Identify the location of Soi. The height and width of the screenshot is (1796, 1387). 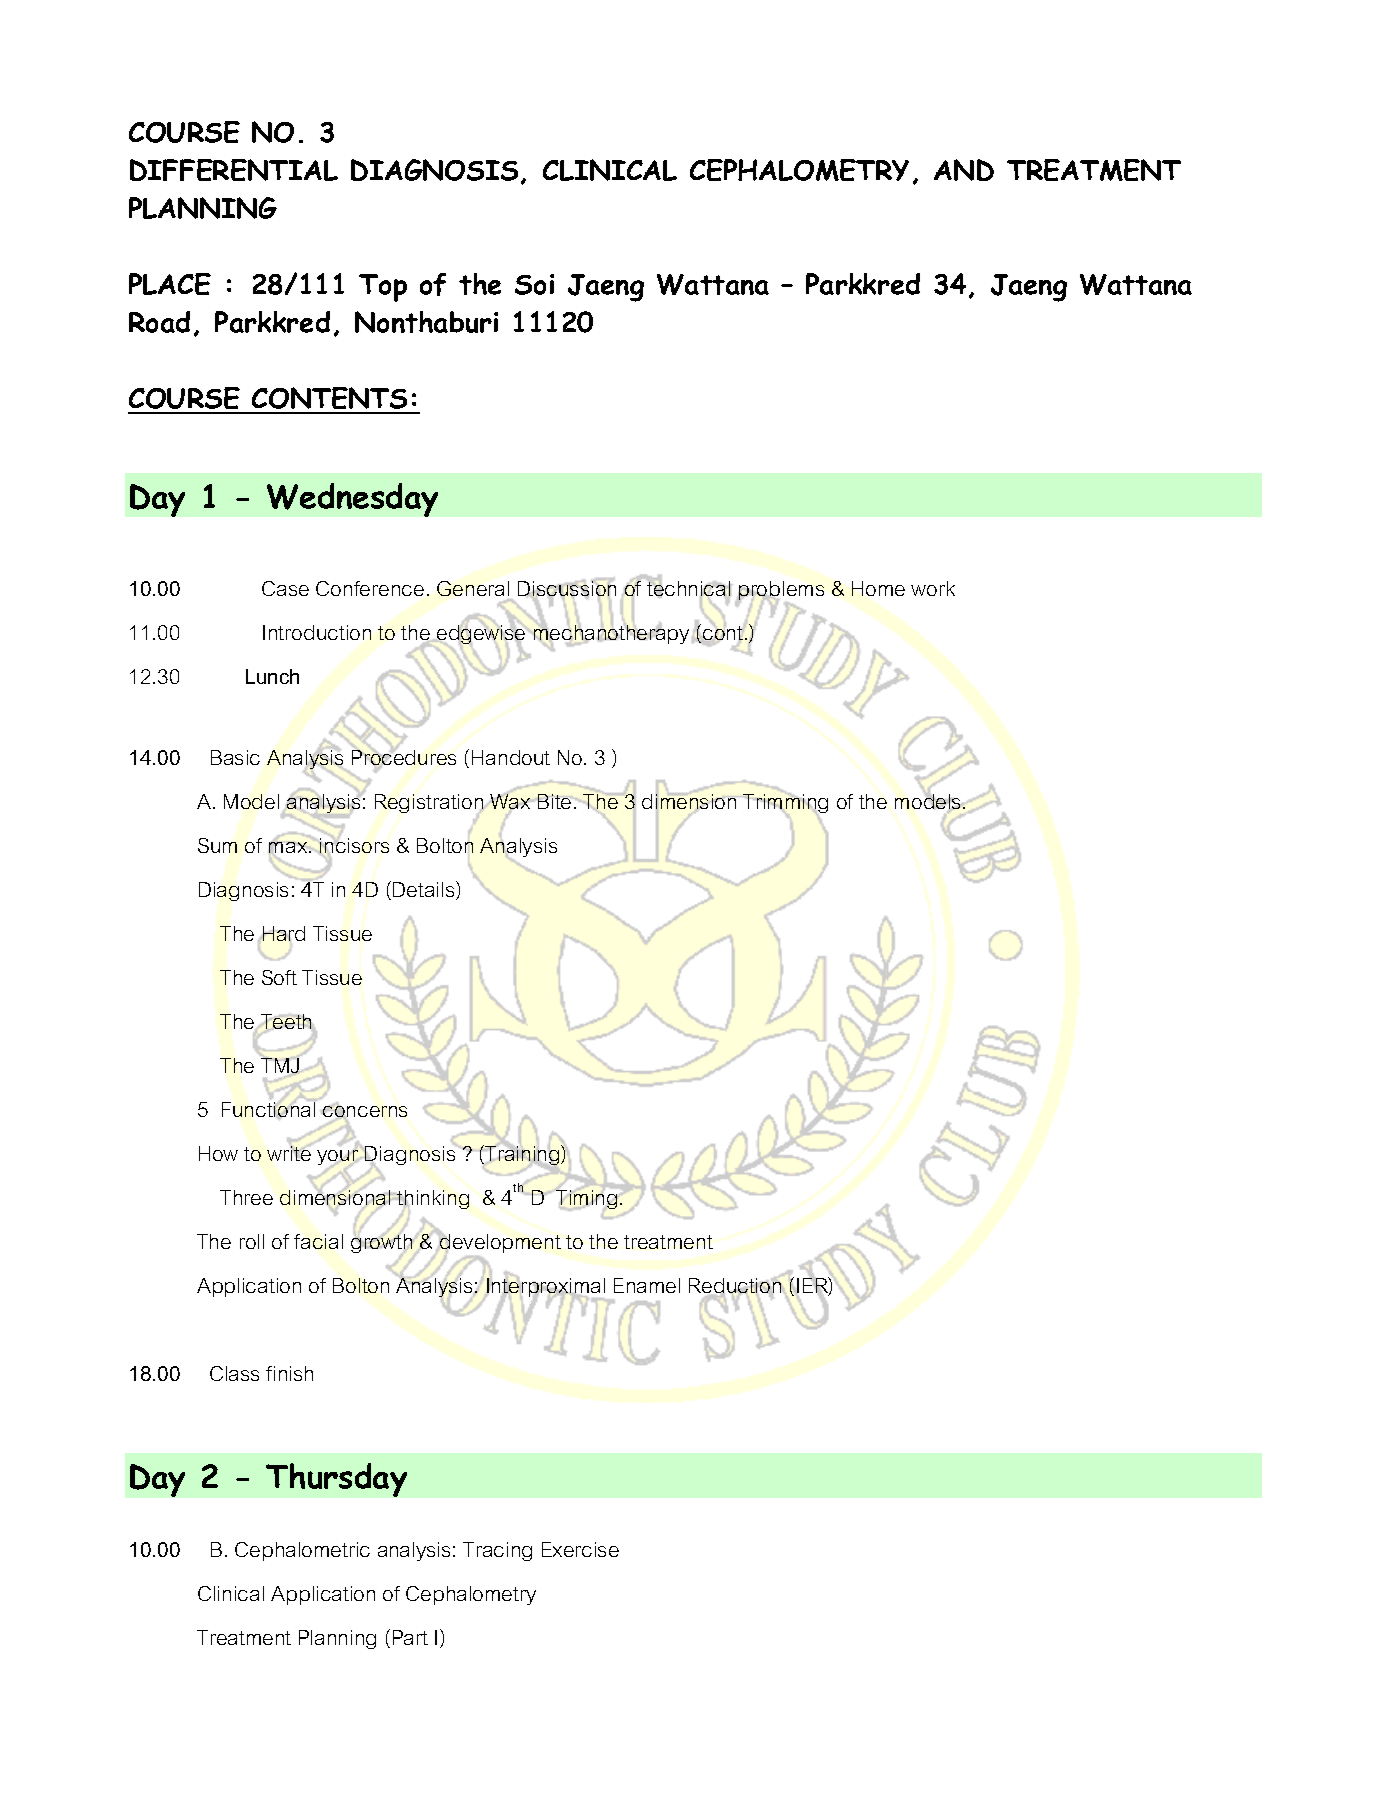
(534, 284).
